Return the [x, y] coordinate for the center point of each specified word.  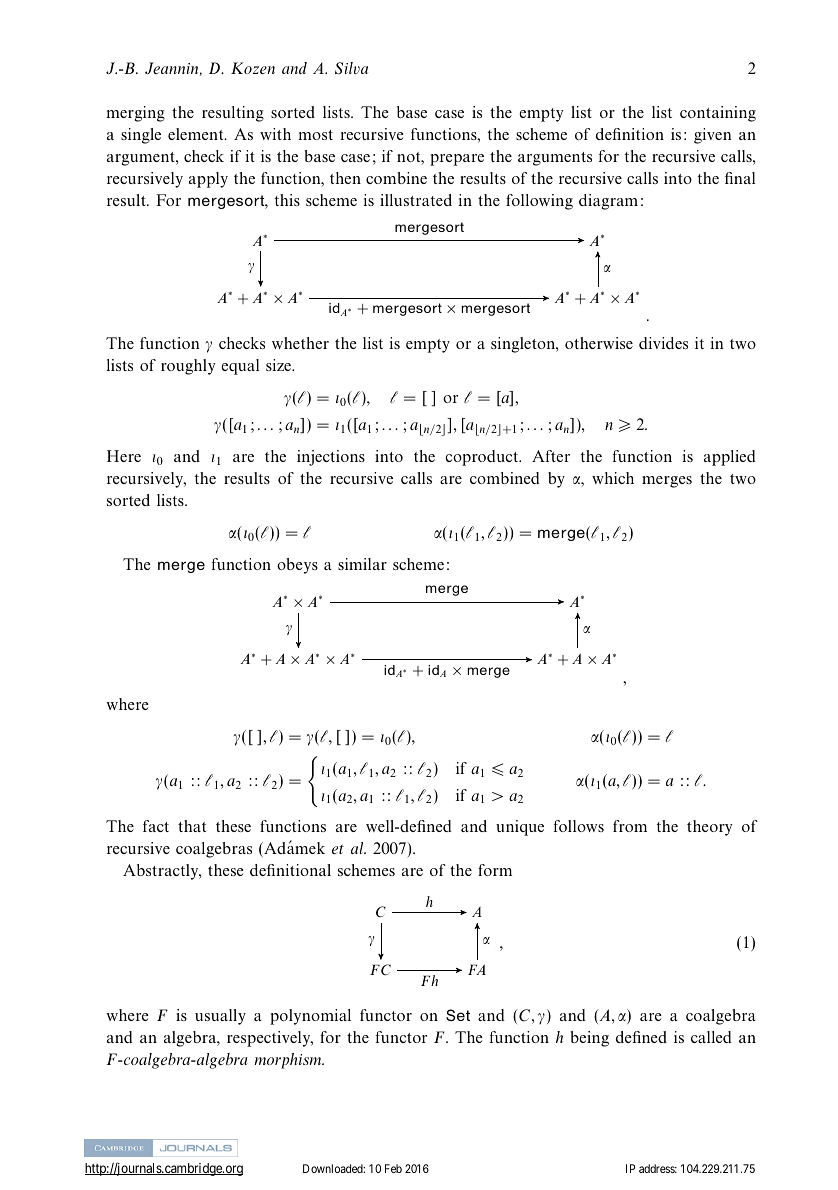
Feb [393, 1168]
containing [718, 114]
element [197, 134]
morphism [289, 1061]
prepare [457, 160]
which [613, 478]
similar [362, 564]
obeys [297, 566]
